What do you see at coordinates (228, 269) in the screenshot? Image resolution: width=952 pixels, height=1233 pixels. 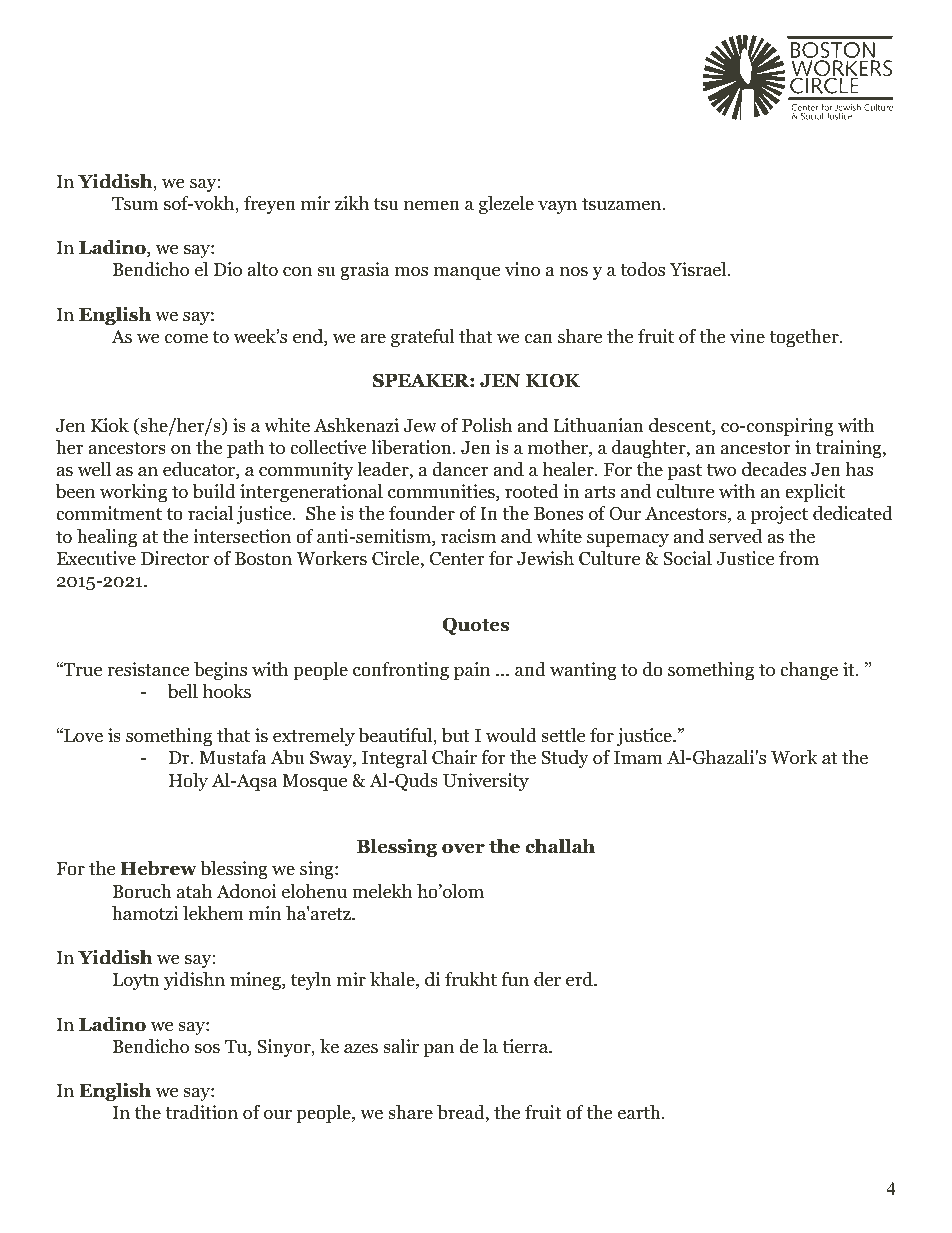 I see `Dio` at bounding box center [228, 269].
